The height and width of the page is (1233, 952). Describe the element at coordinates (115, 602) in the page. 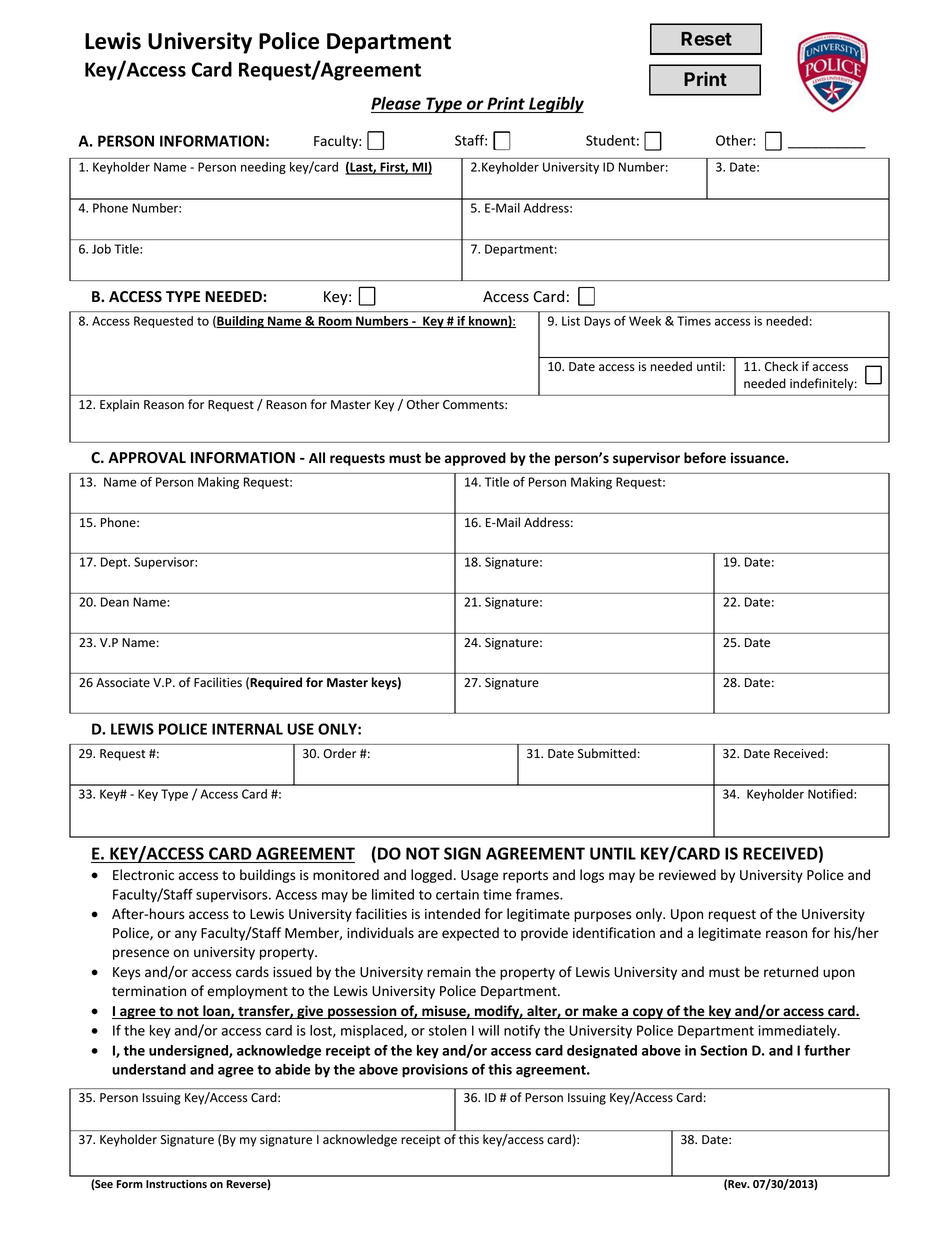

I see `Dean` at that location.
